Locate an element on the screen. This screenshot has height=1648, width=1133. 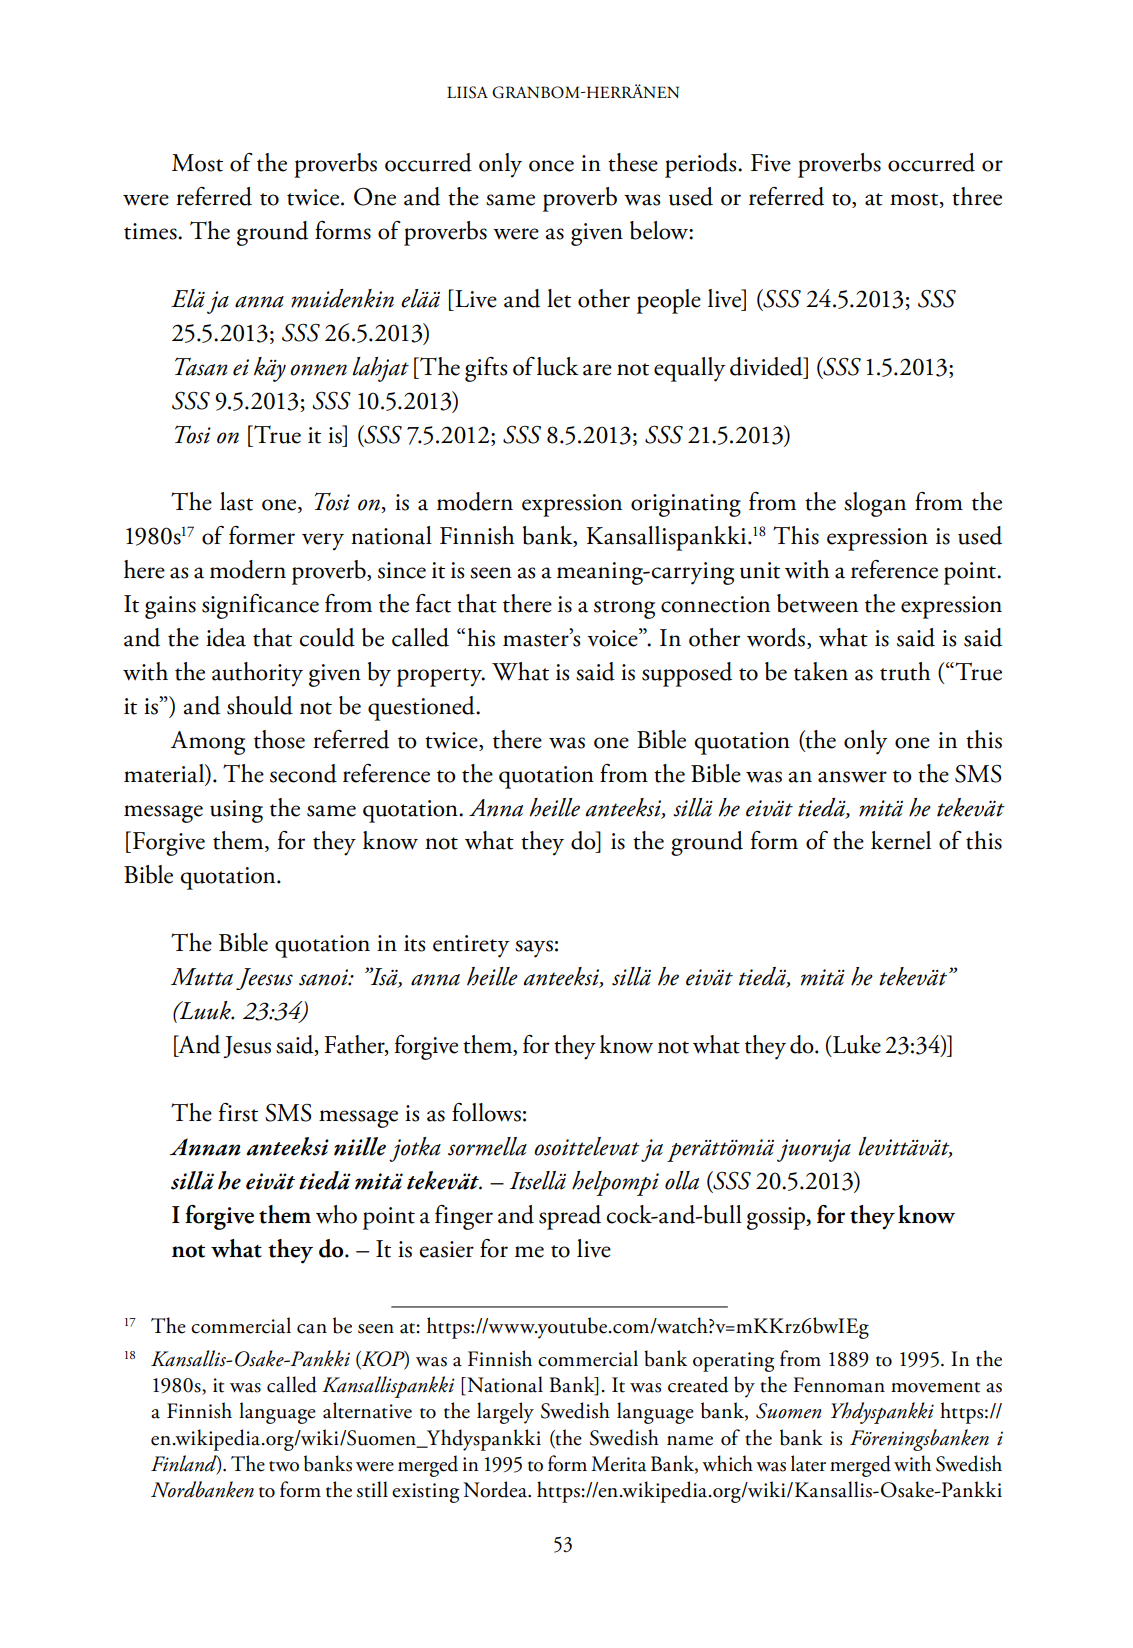
authority is located at coordinates (257, 674).
